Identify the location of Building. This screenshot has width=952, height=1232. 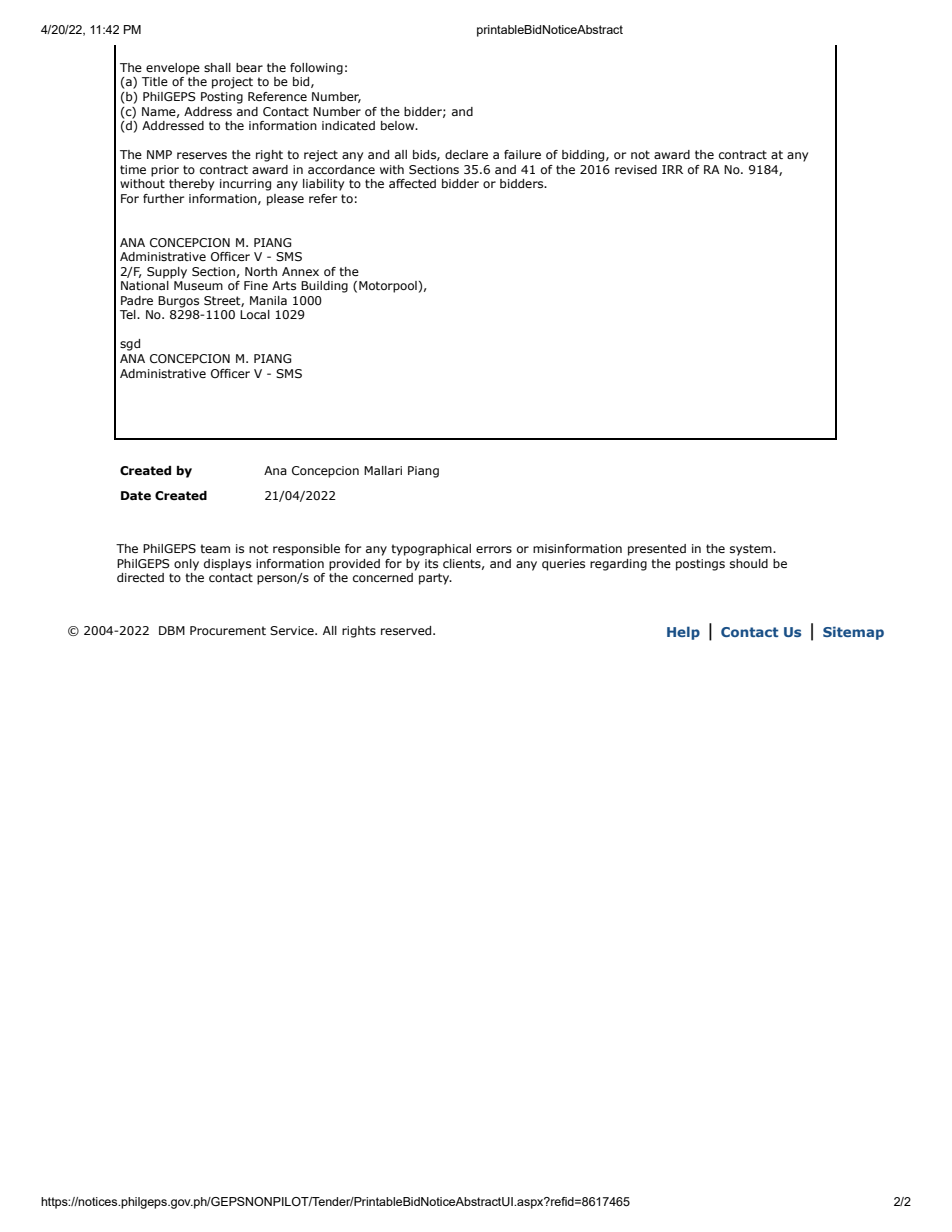
(324, 287).
